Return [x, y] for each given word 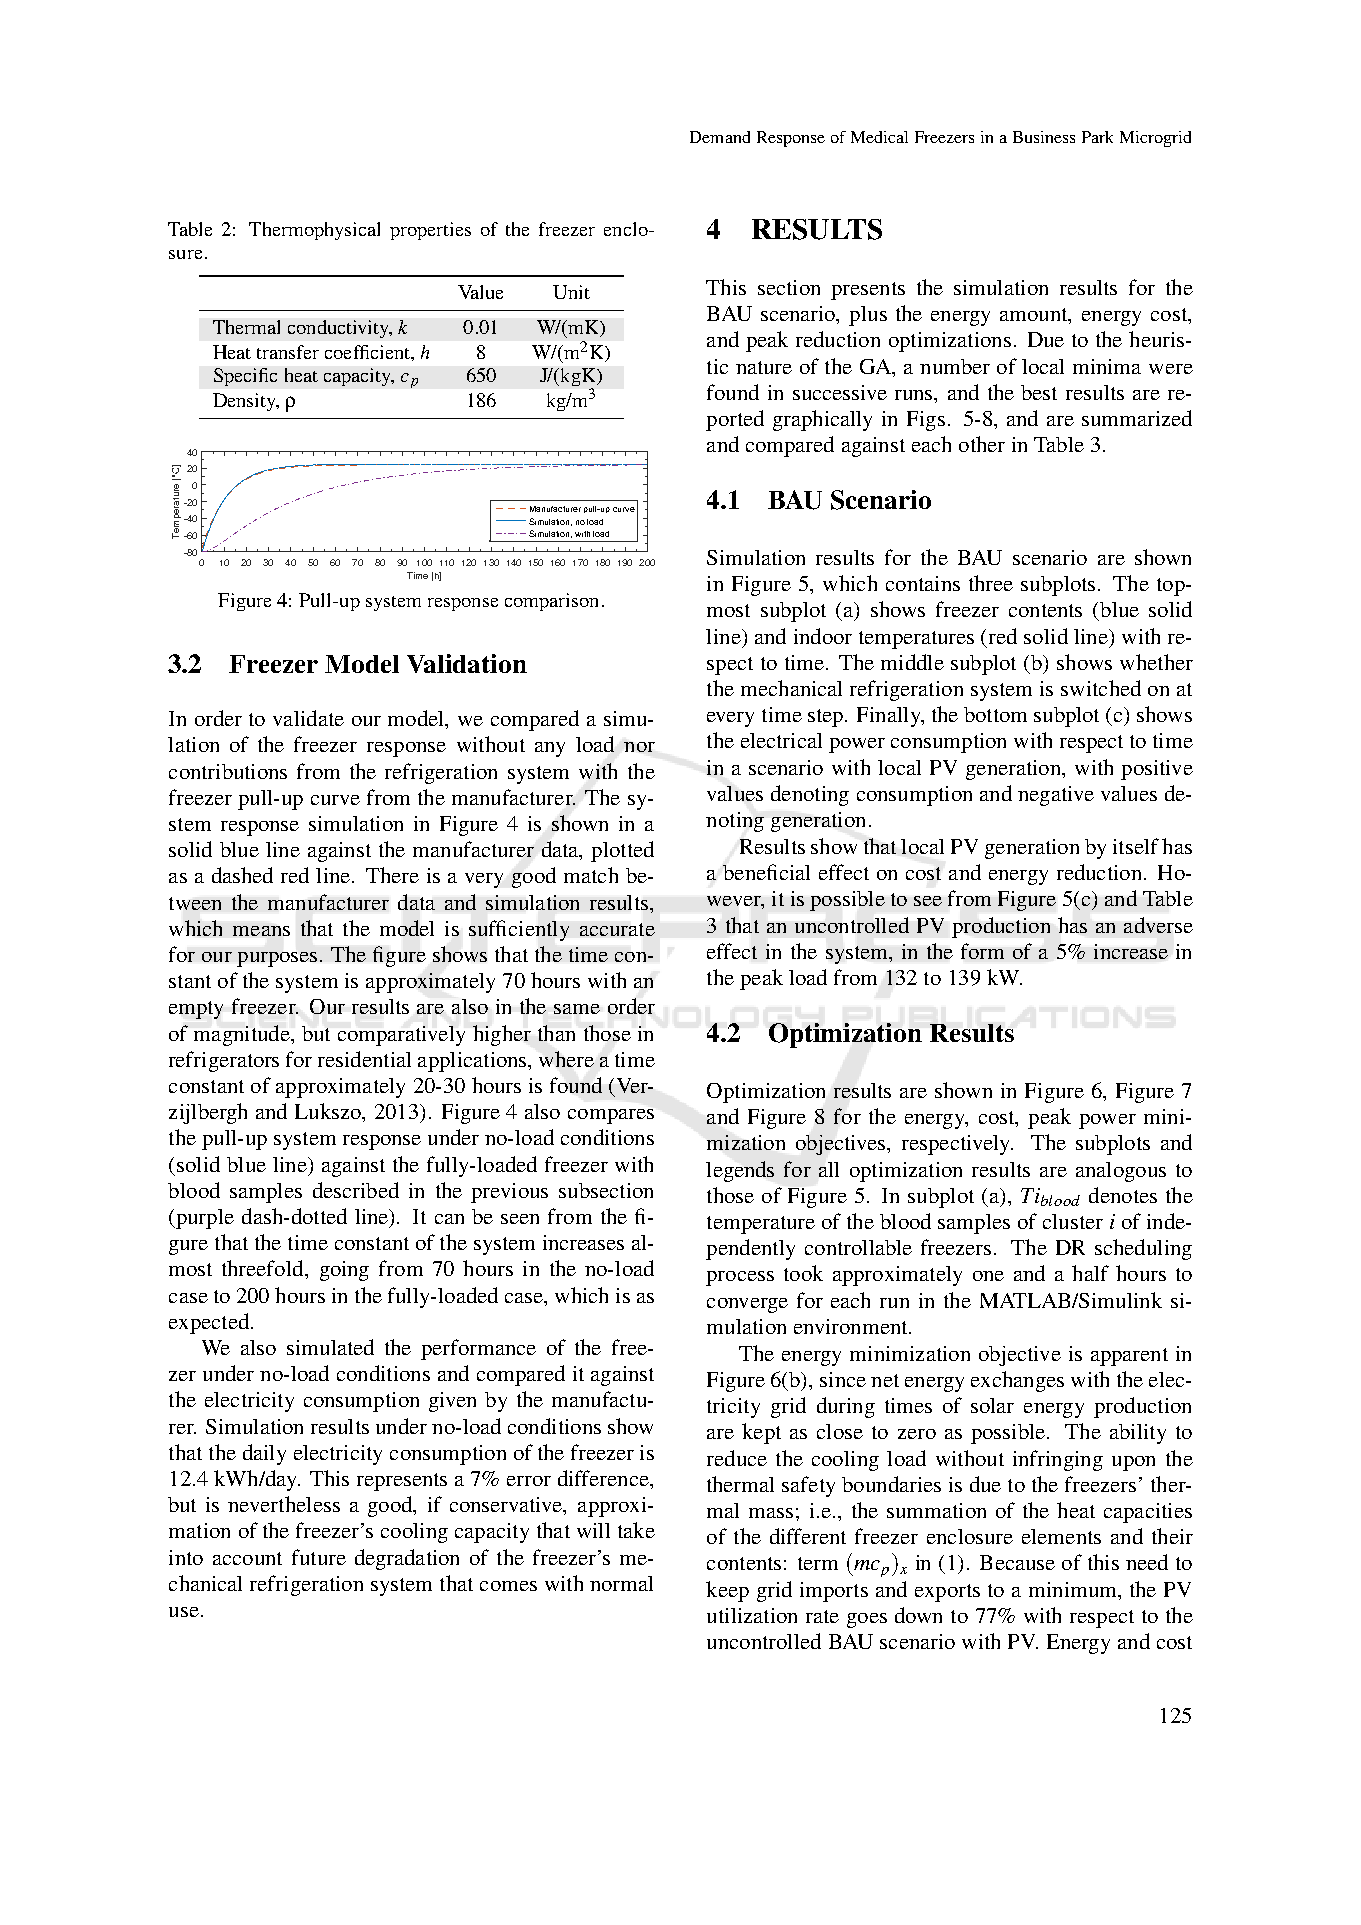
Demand [720, 137]
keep [727, 1591]
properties [430, 231]
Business [1044, 137]
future [319, 1557]
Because [1017, 1562]
